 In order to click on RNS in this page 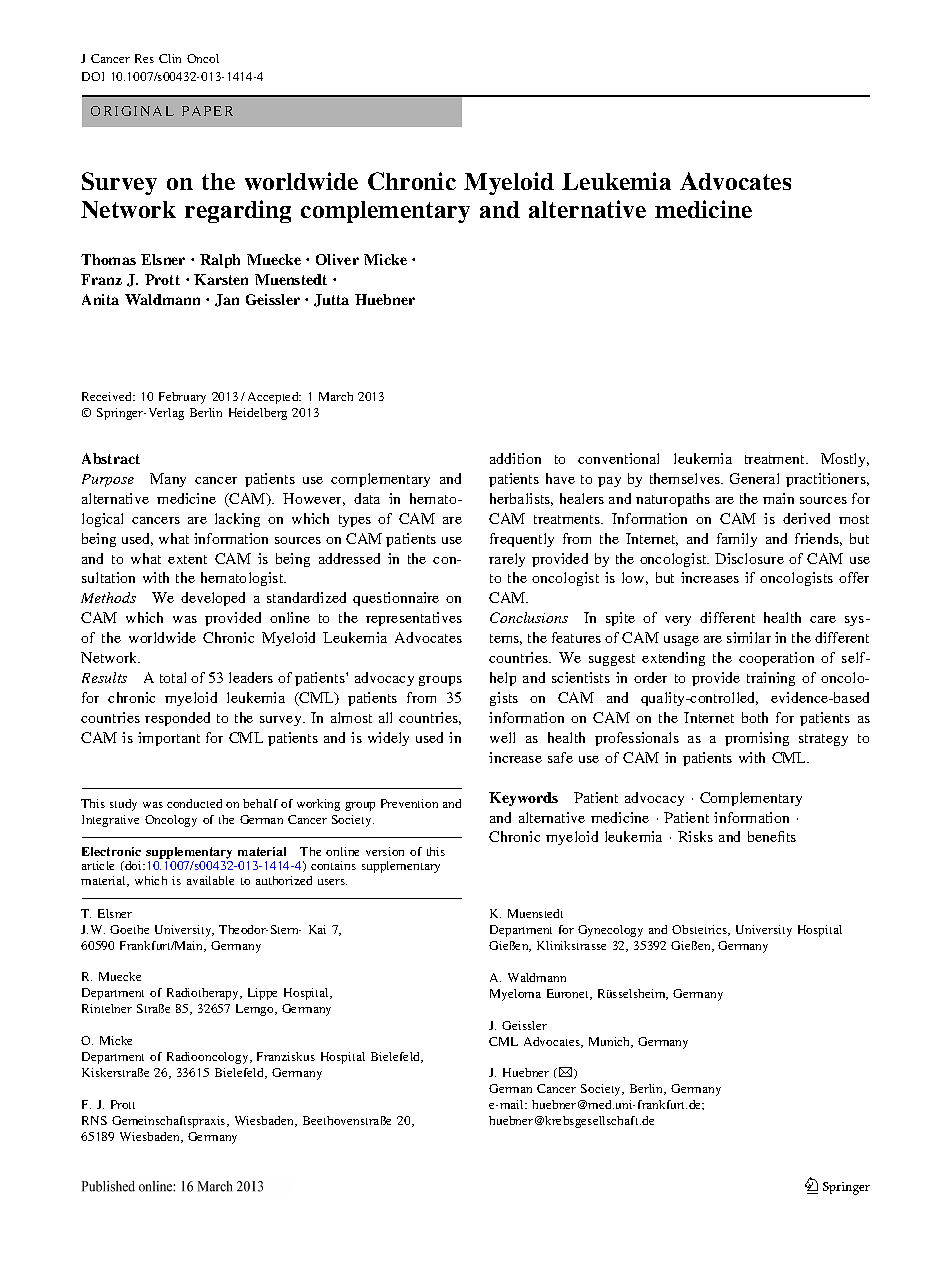, I will do `click(94, 1120)`.
